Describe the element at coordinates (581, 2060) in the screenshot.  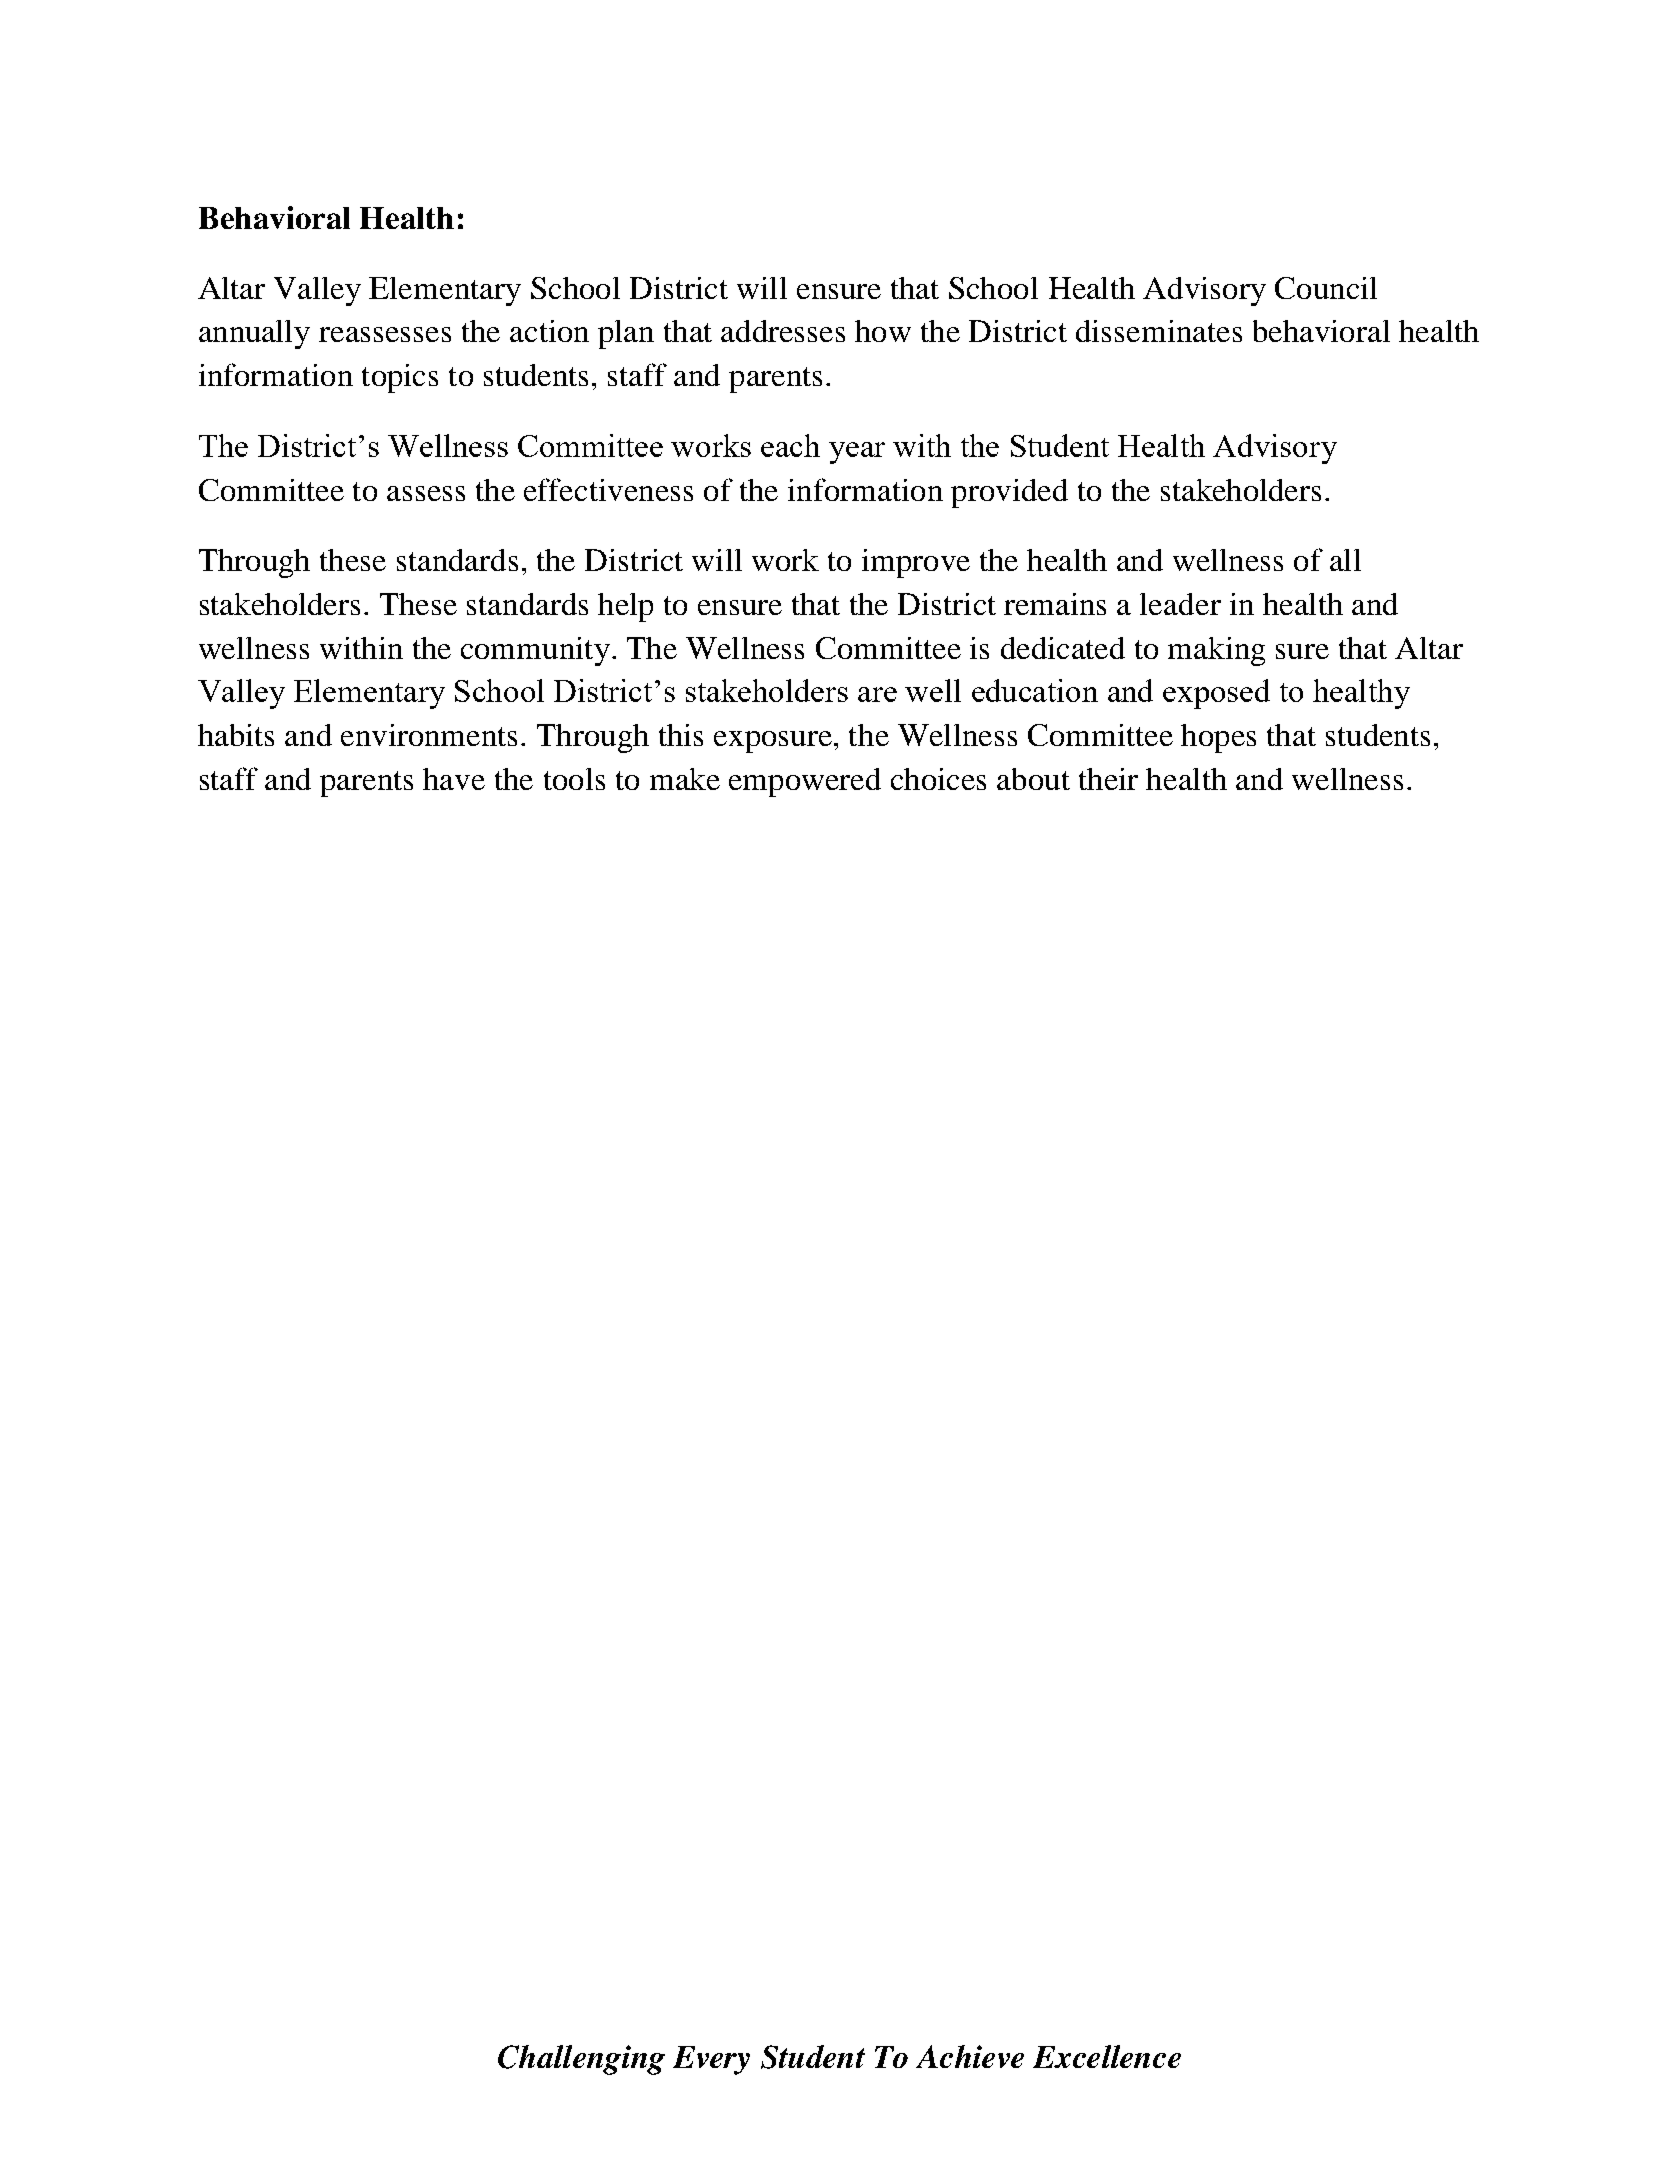
I see `Challenging` at that location.
